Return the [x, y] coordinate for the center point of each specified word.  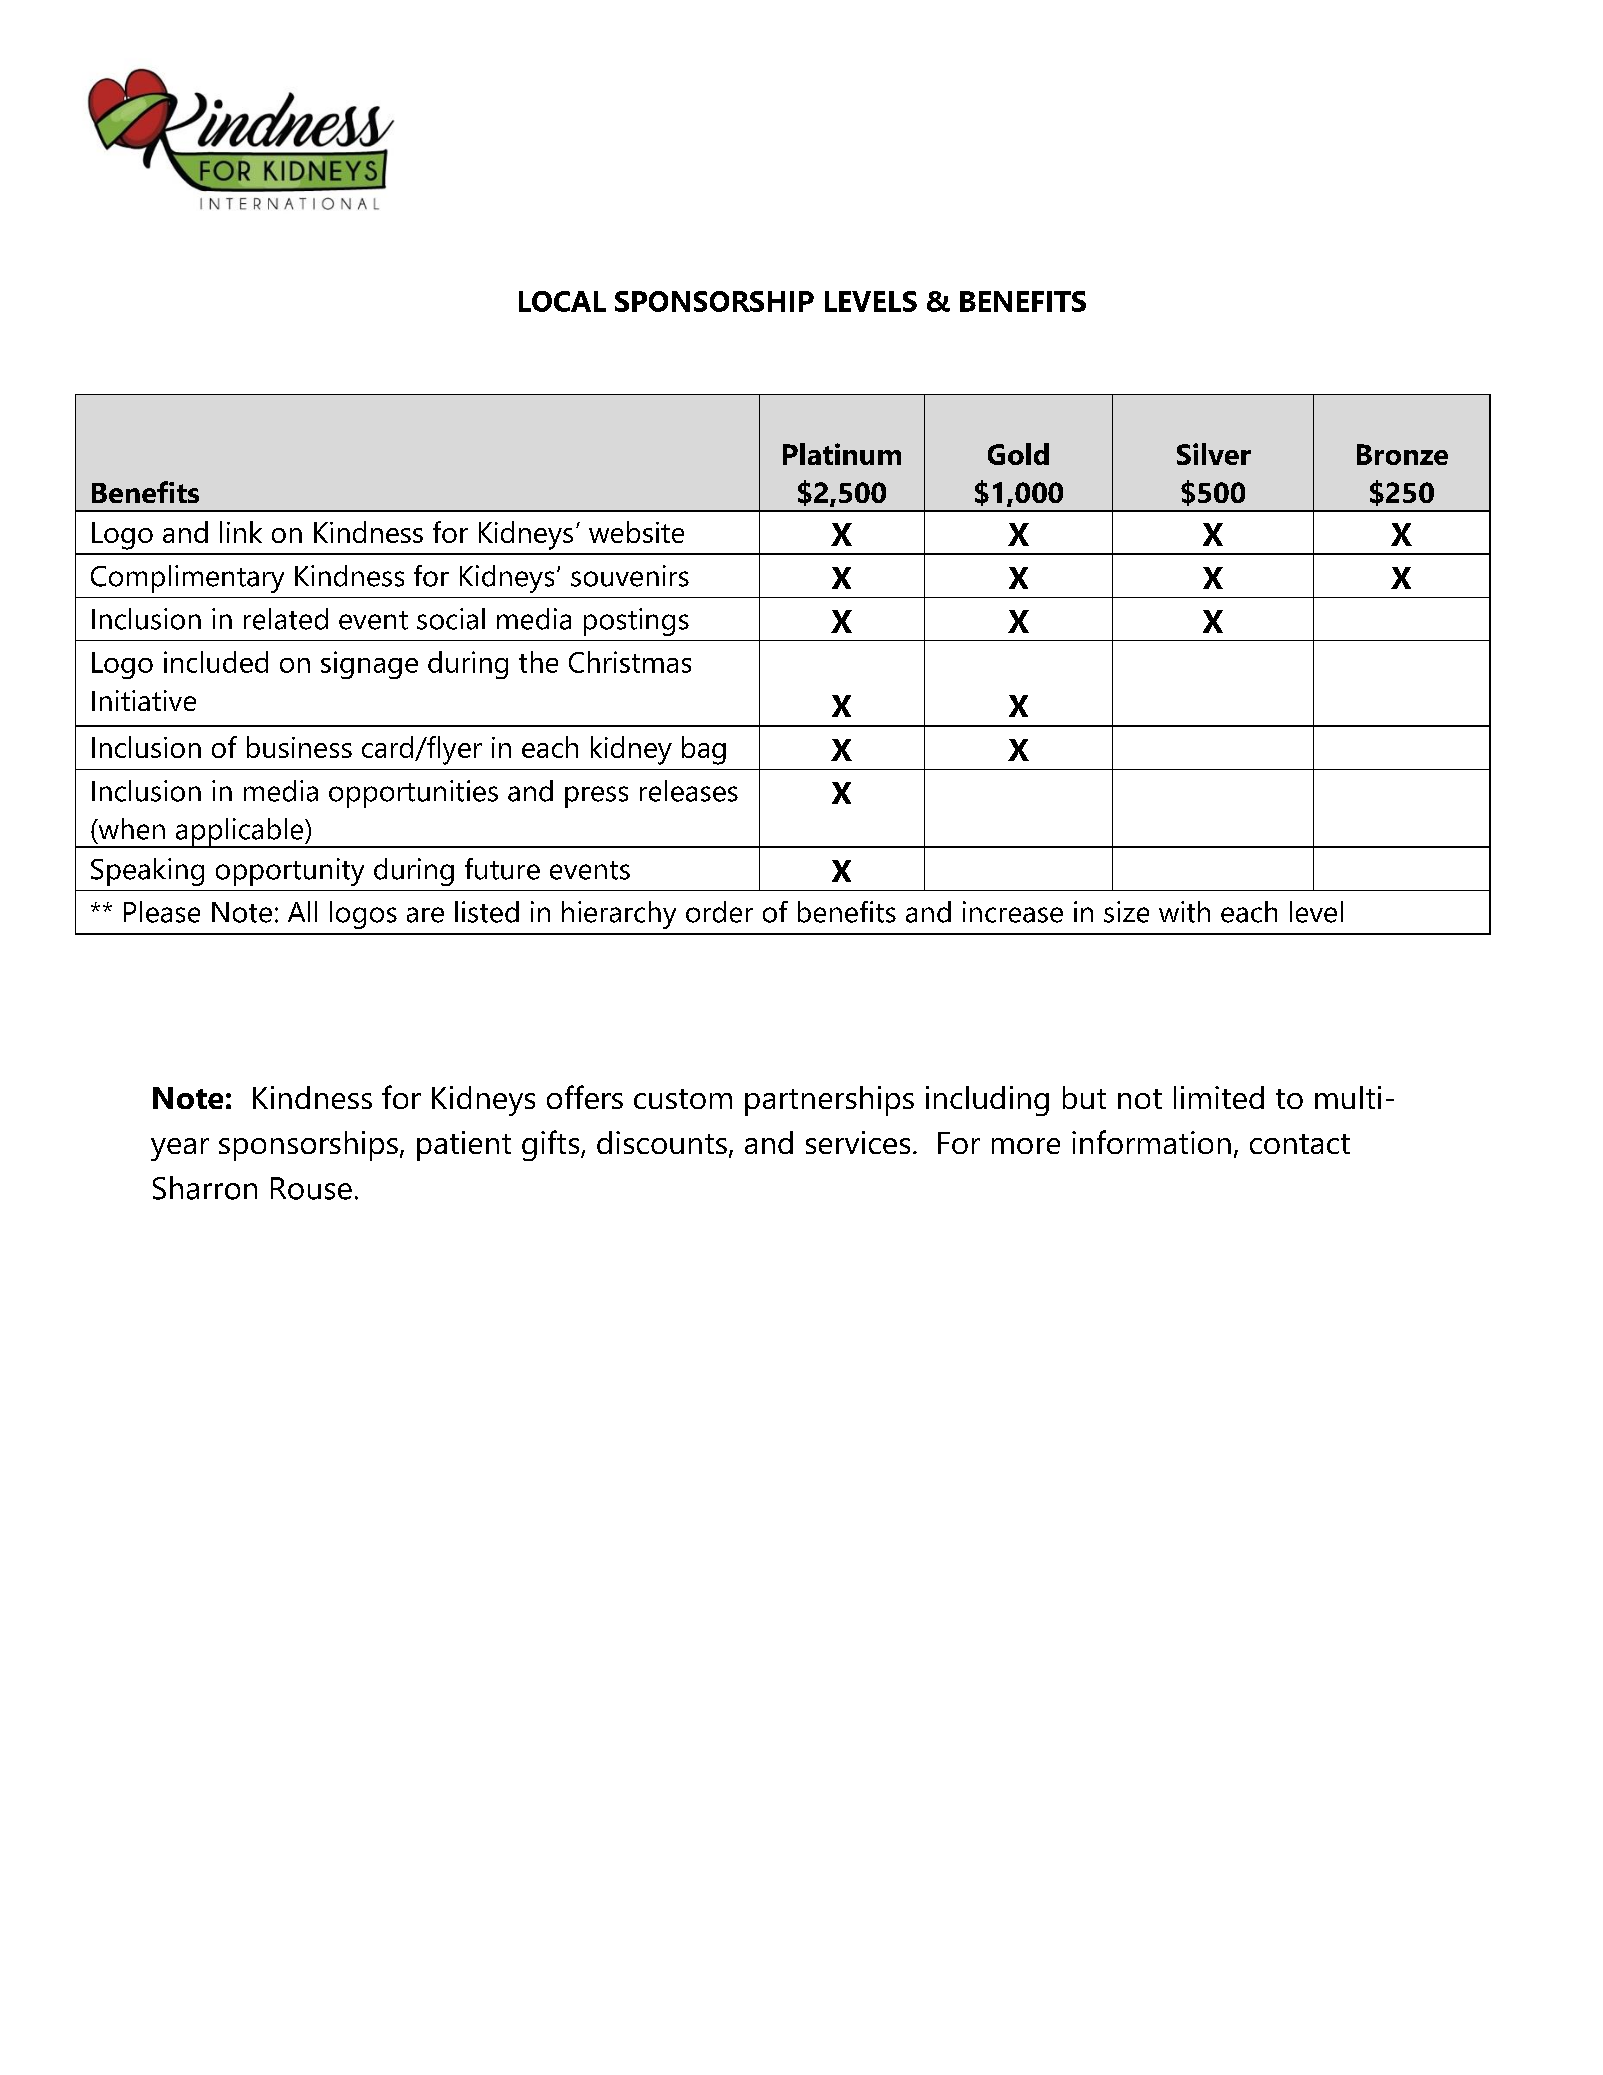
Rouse [311, 1188]
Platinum [842, 454]
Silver [1214, 454]
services [858, 1142]
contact [1300, 1144]
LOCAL [562, 301]
